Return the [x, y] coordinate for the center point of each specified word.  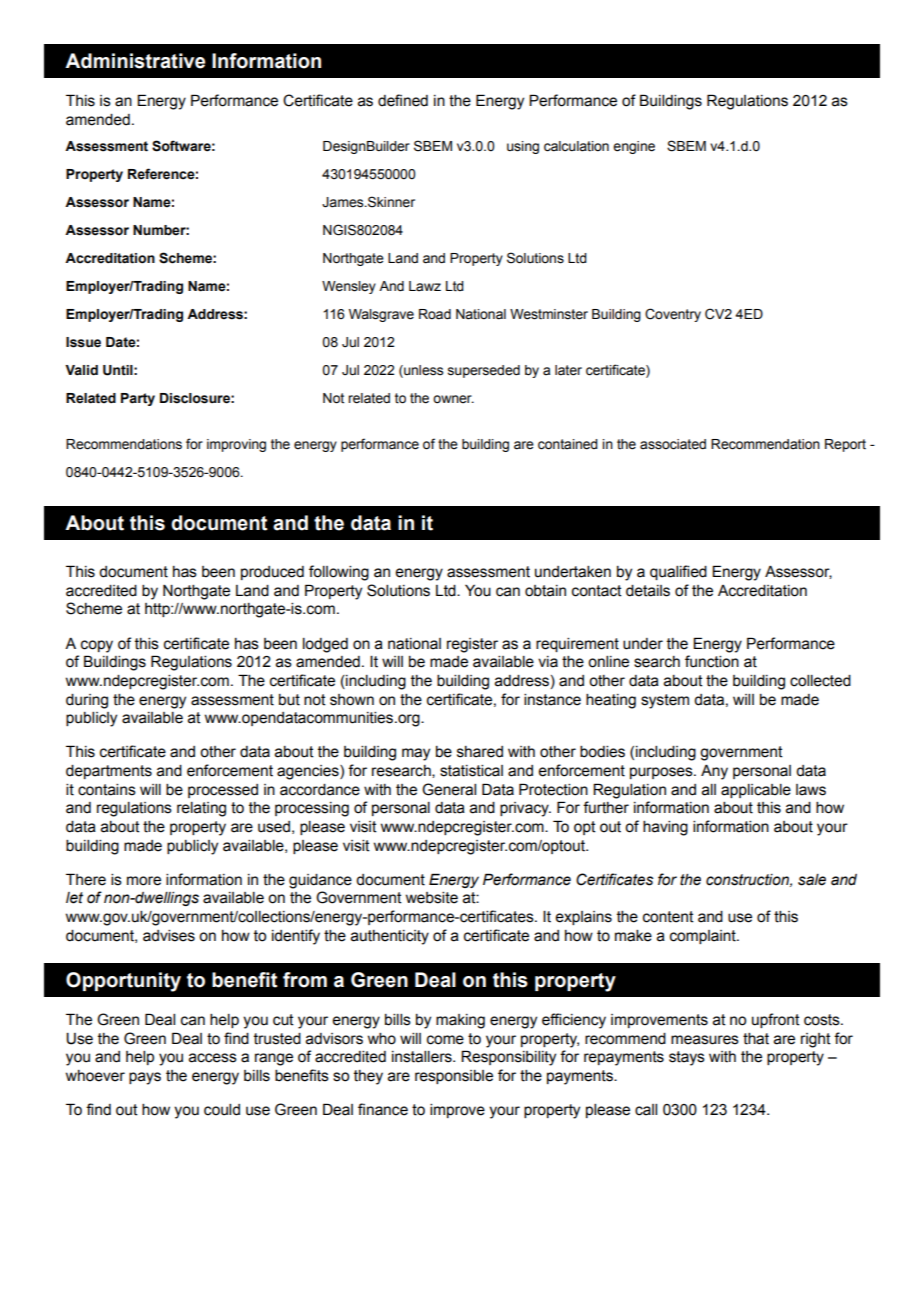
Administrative [135, 61]
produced [272, 573]
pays [145, 1078]
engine [634, 147]
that [756, 1039]
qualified [678, 572]
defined [403, 100]
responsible [454, 1077]
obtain [545, 591]
